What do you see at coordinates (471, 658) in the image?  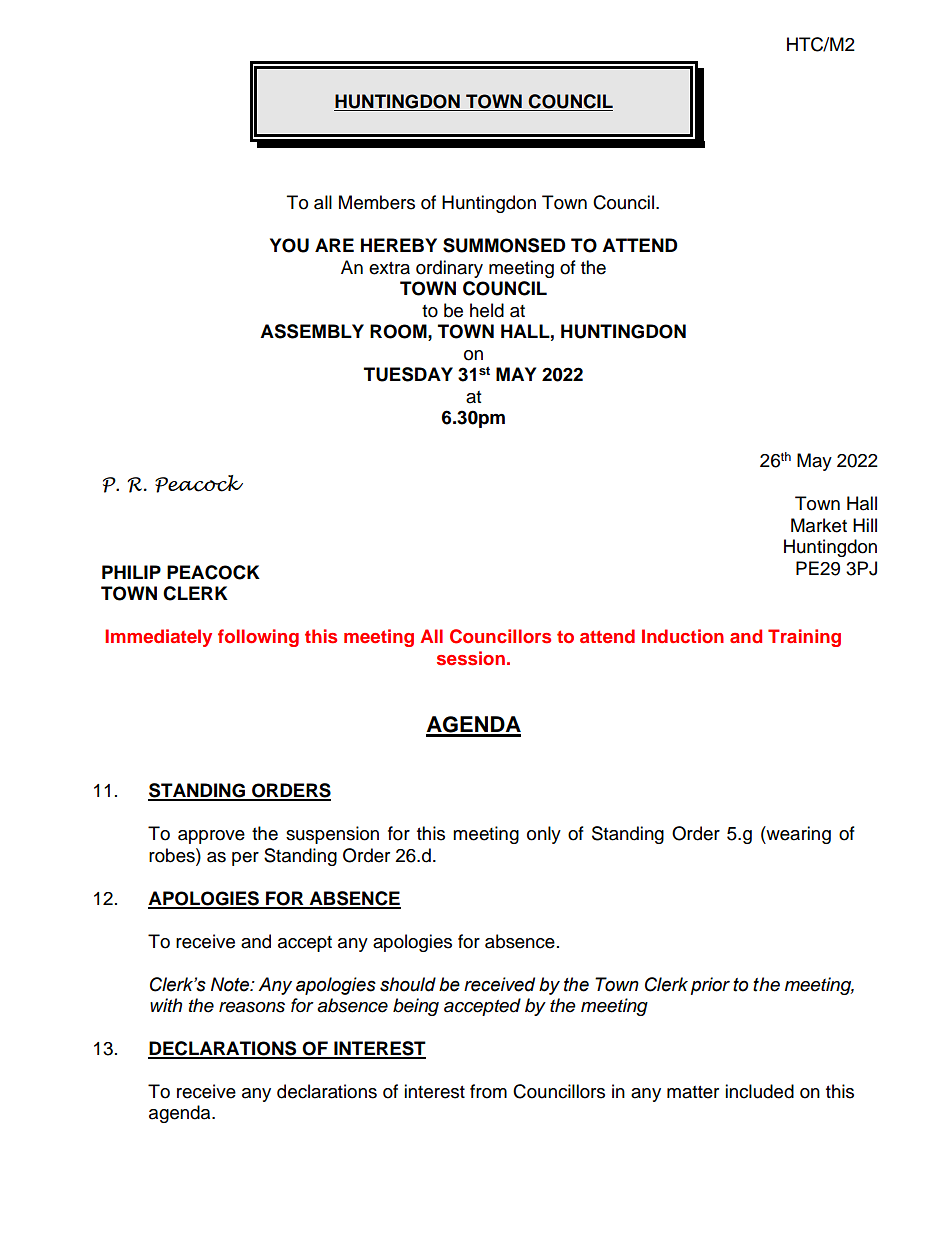 I see `session` at bounding box center [471, 658].
